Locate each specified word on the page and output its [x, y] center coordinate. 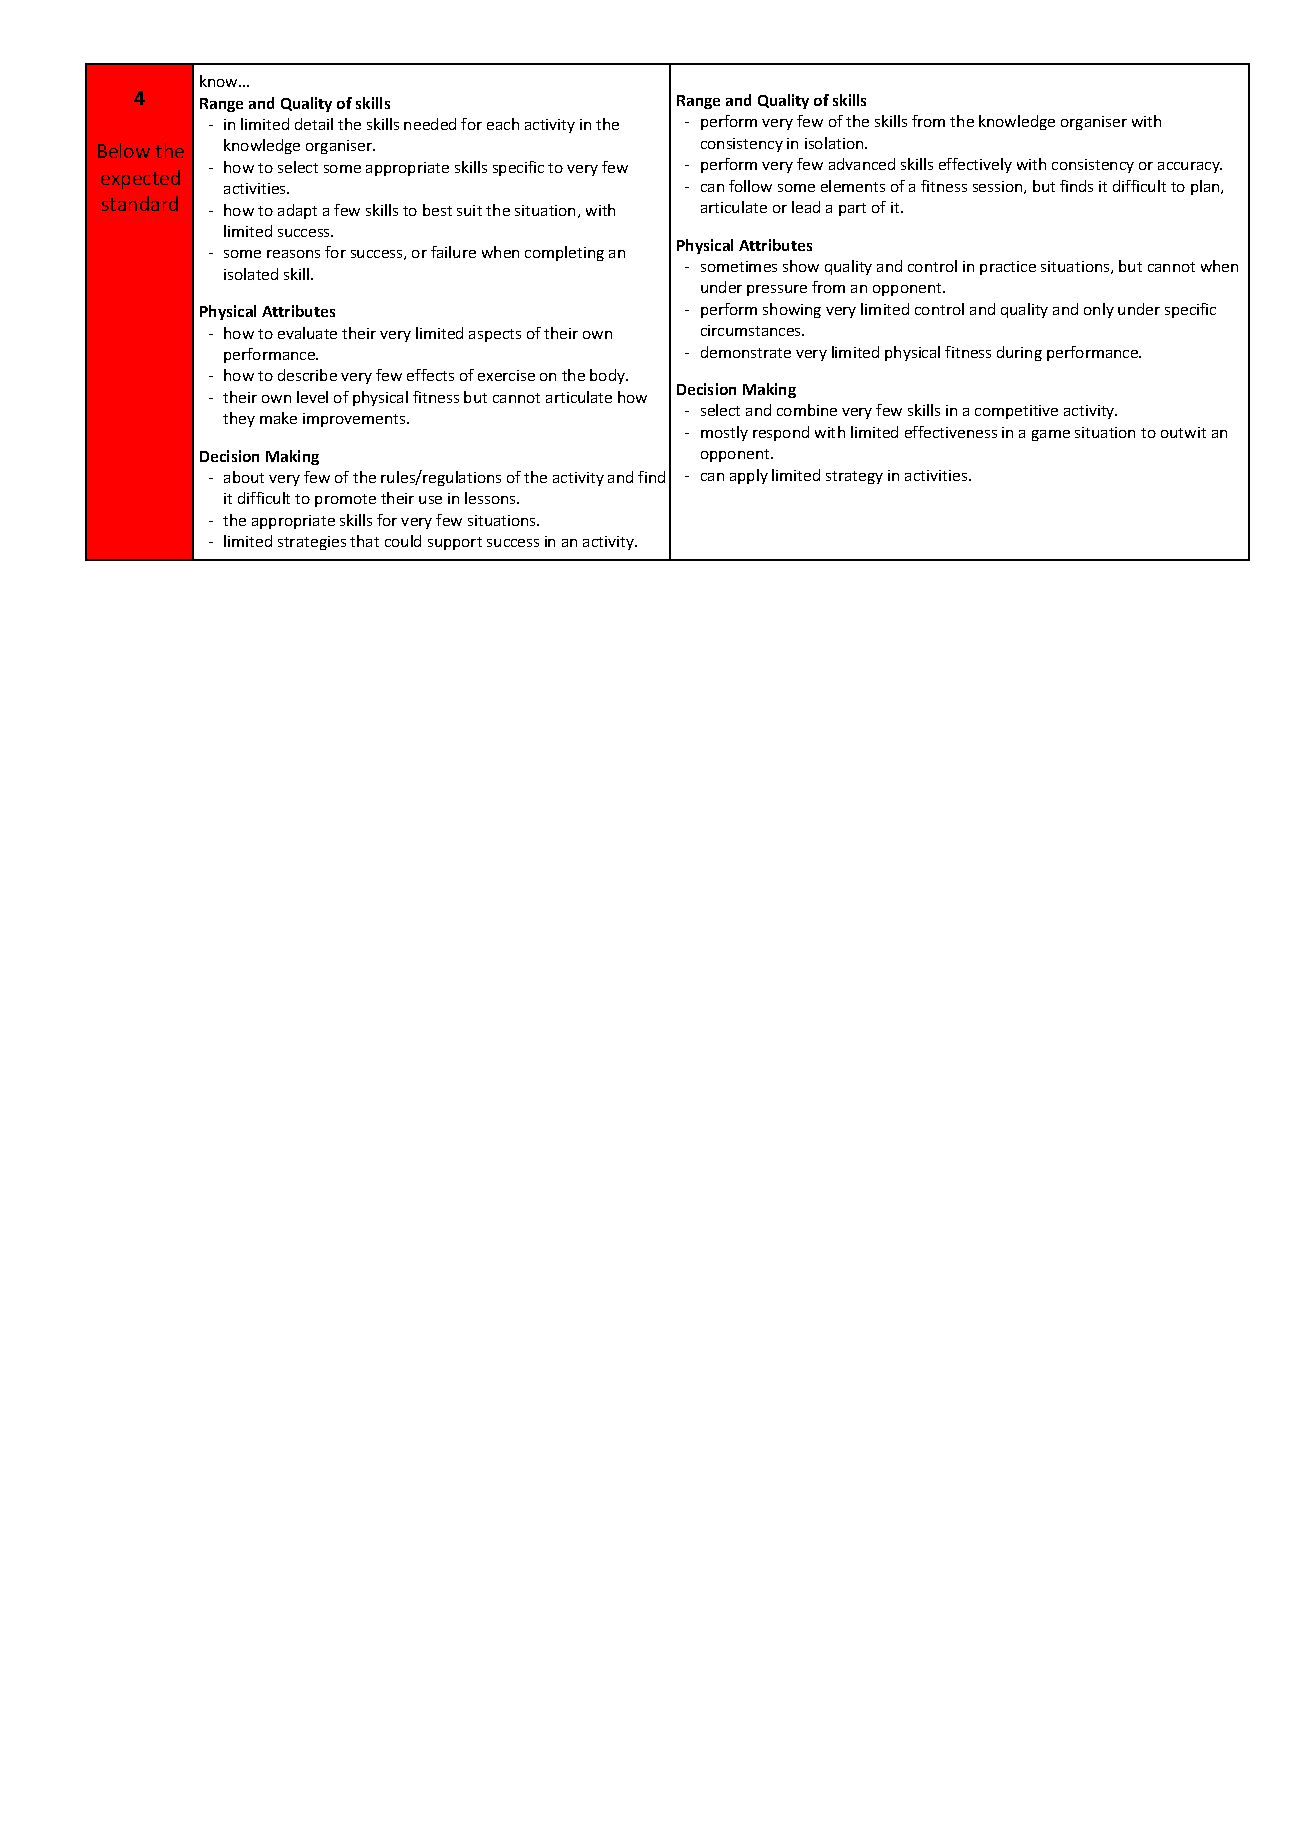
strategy [854, 477]
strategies [312, 543]
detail [314, 124]
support [455, 543]
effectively [975, 165]
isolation [835, 143]
